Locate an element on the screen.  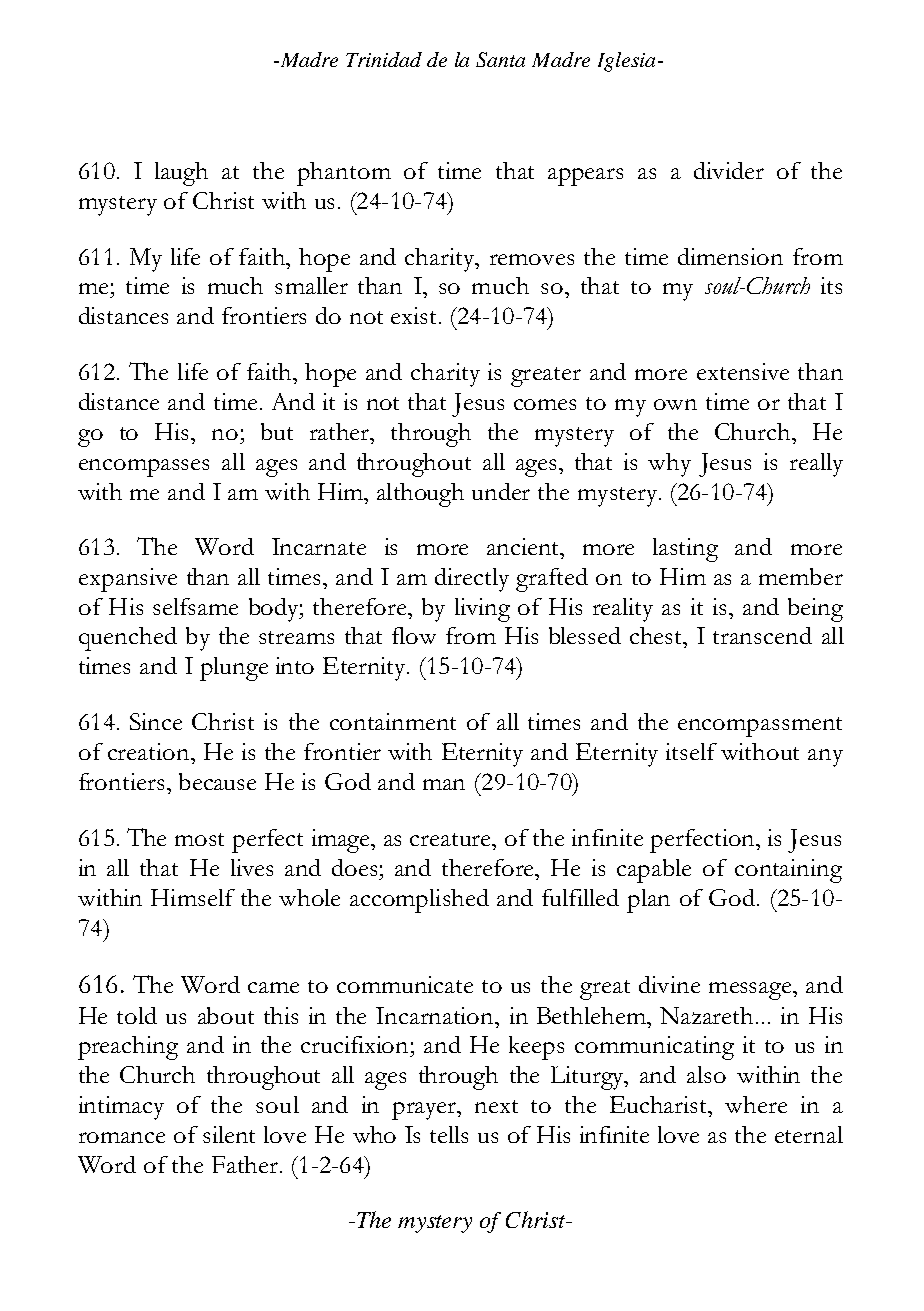
transcend is located at coordinates (762, 635).
